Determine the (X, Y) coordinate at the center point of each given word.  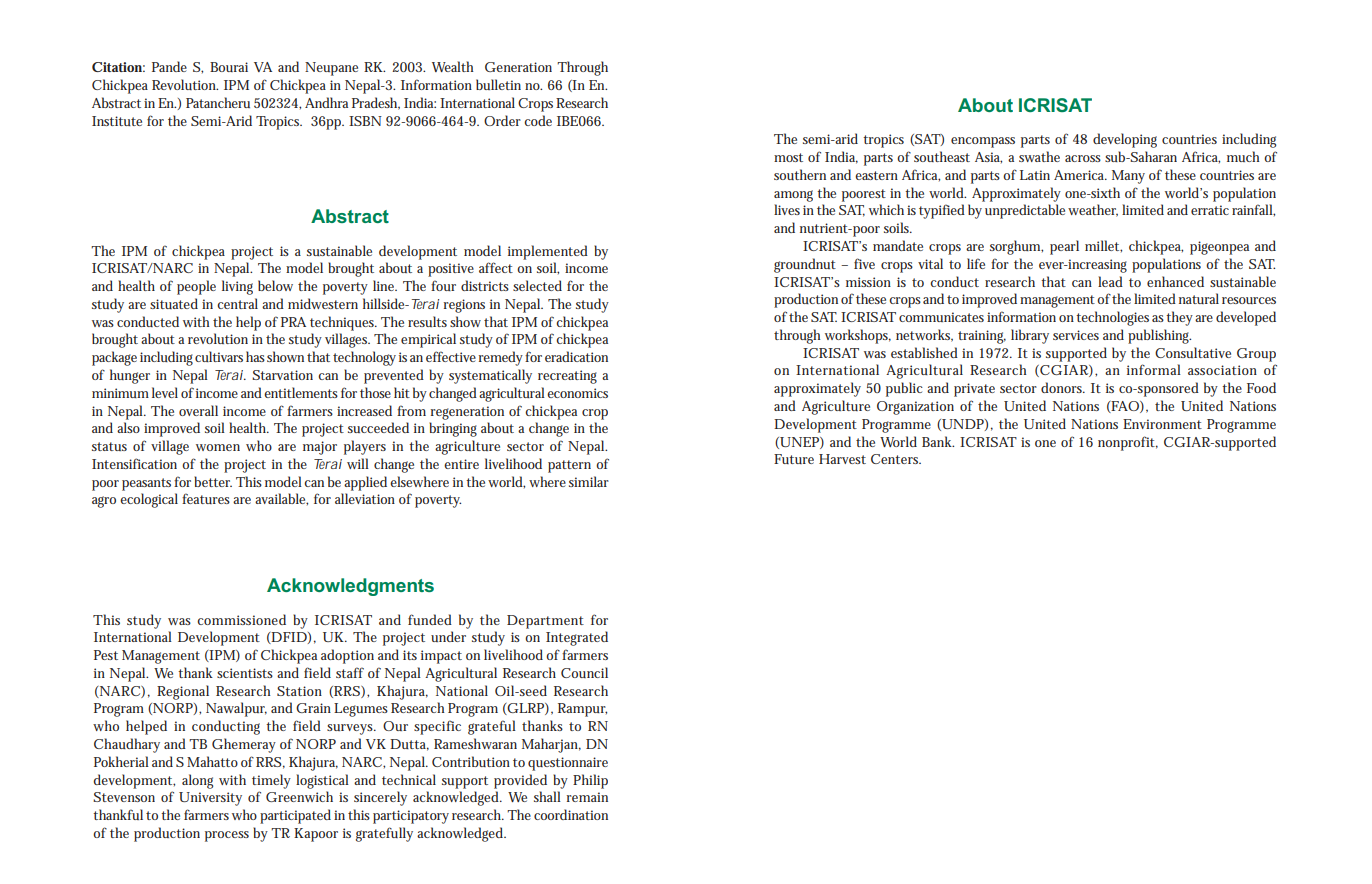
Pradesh (376, 103)
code (538, 120)
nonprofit (1128, 443)
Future (794, 459)
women (218, 447)
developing (1125, 140)
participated (295, 816)
